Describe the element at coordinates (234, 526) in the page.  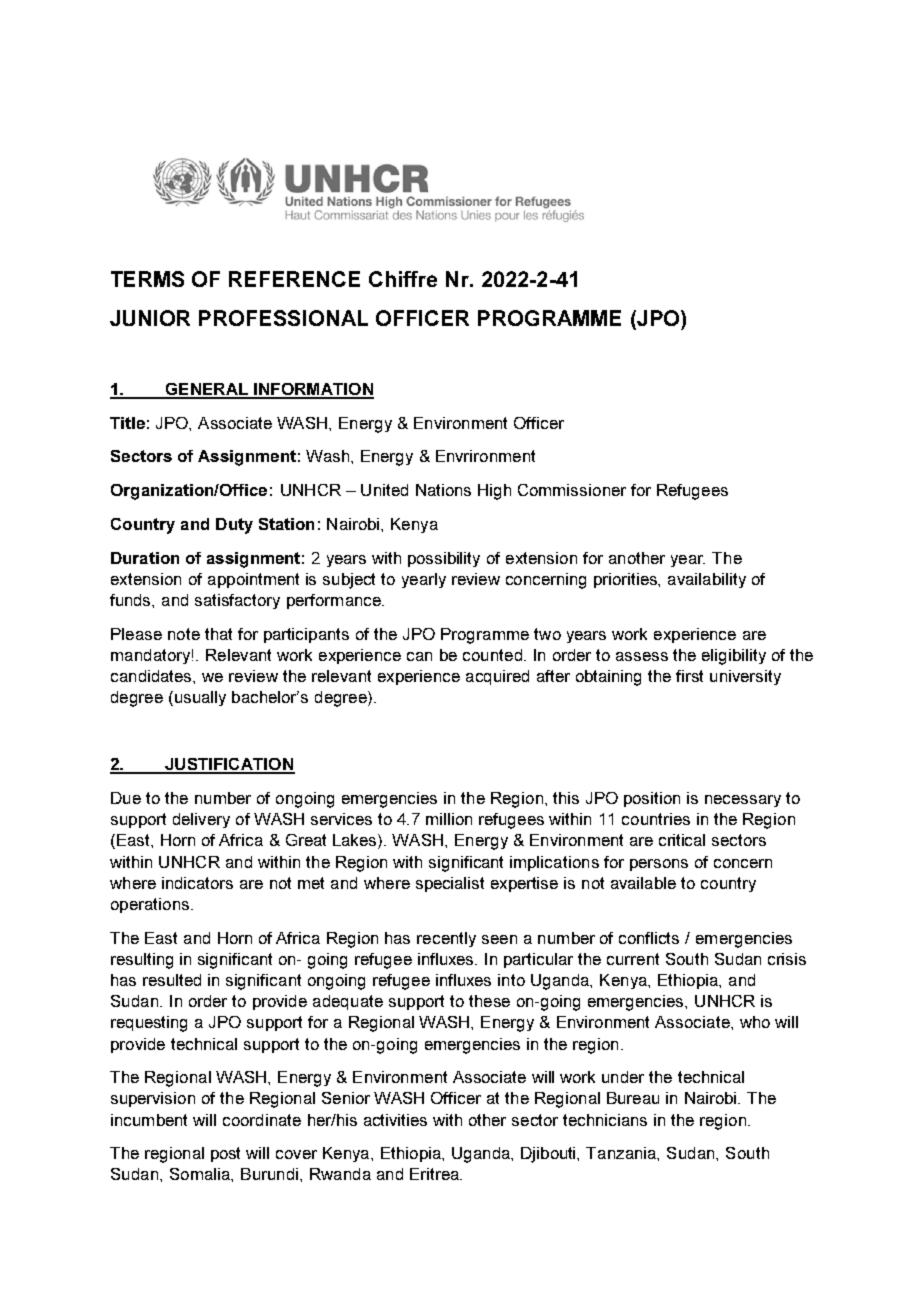
I see `Duty` at that location.
